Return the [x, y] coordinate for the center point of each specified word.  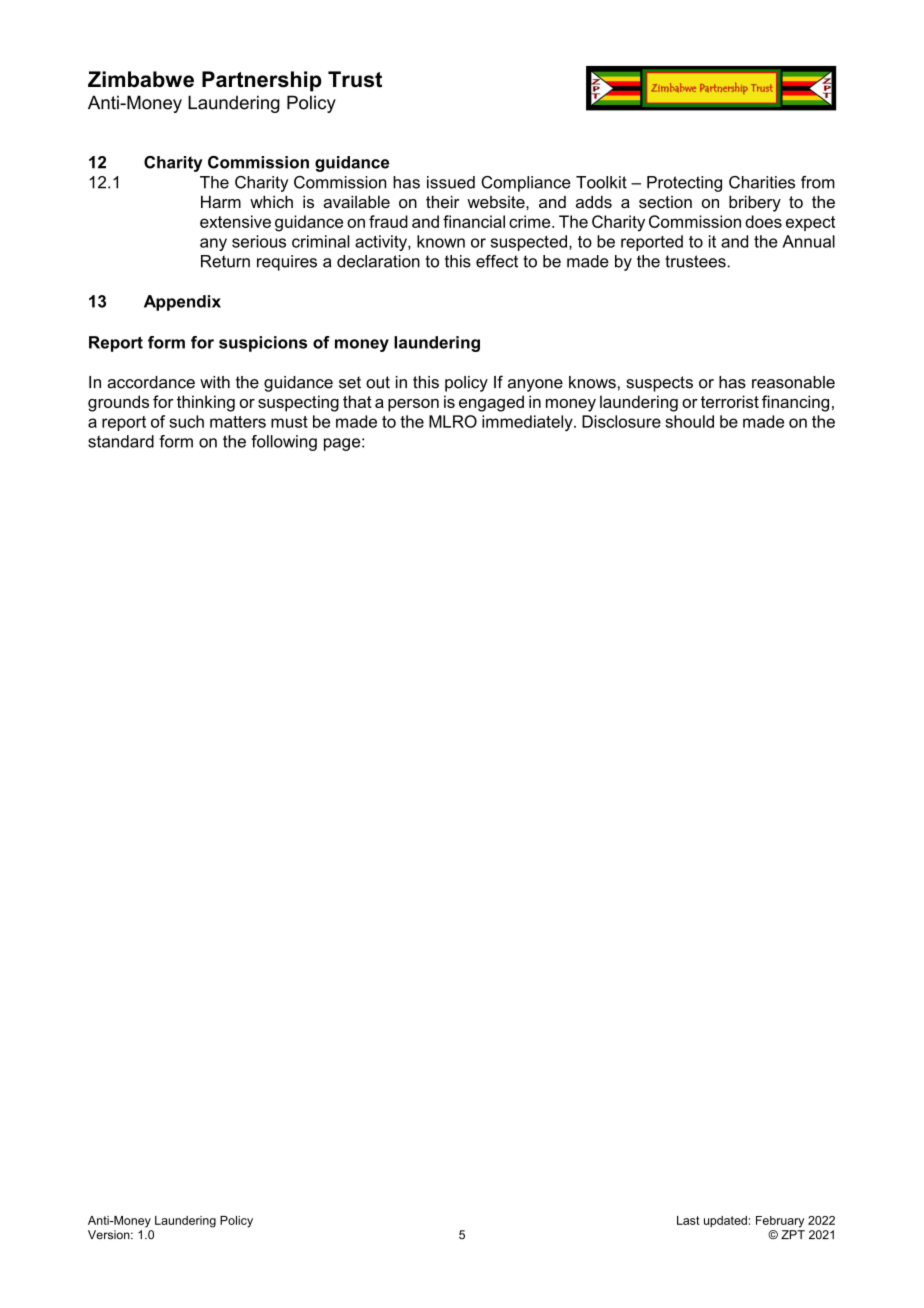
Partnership [262, 81]
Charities [762, 182]
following [284, 443]
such [186, 421]
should [689, 421]
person [413, 405]
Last [688, 1220]
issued [451, 182]
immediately [528, 423]
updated [725, 1221]
